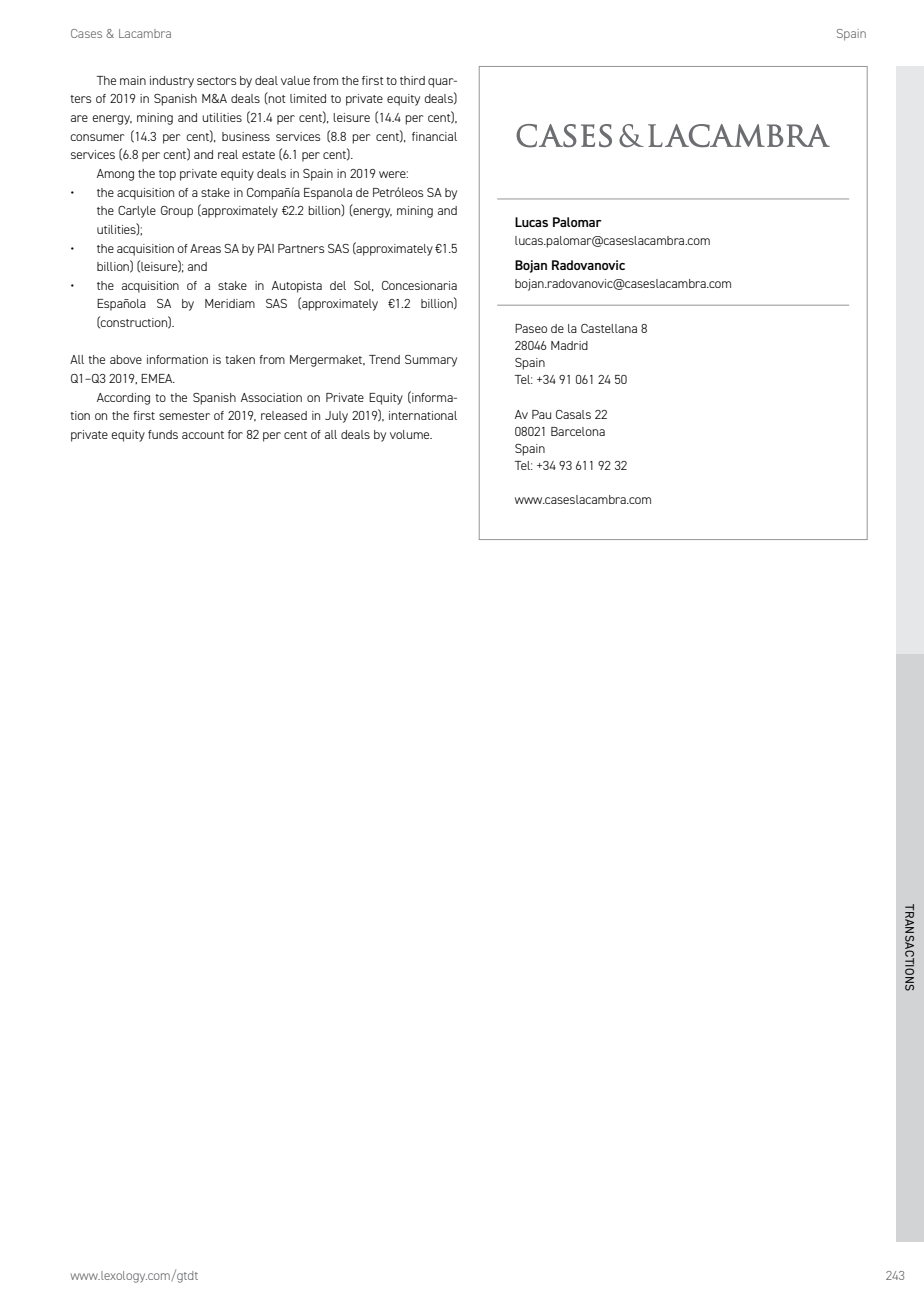  Describe the element at coordinates (569, 345) in the screenshot. I see `Madrid` at that location.
